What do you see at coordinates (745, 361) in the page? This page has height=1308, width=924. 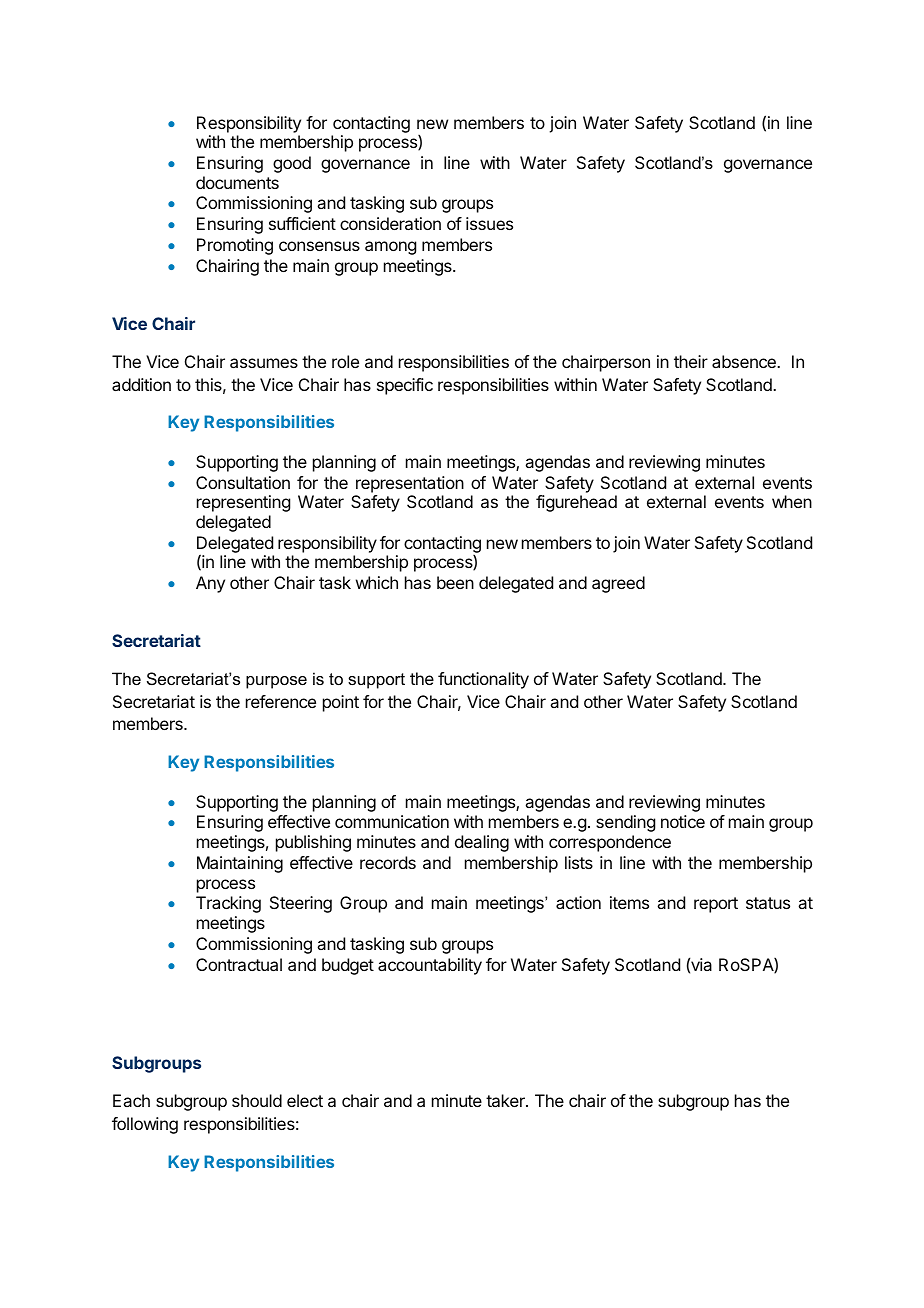 I see `absence` at bounding box center [745, 361].
